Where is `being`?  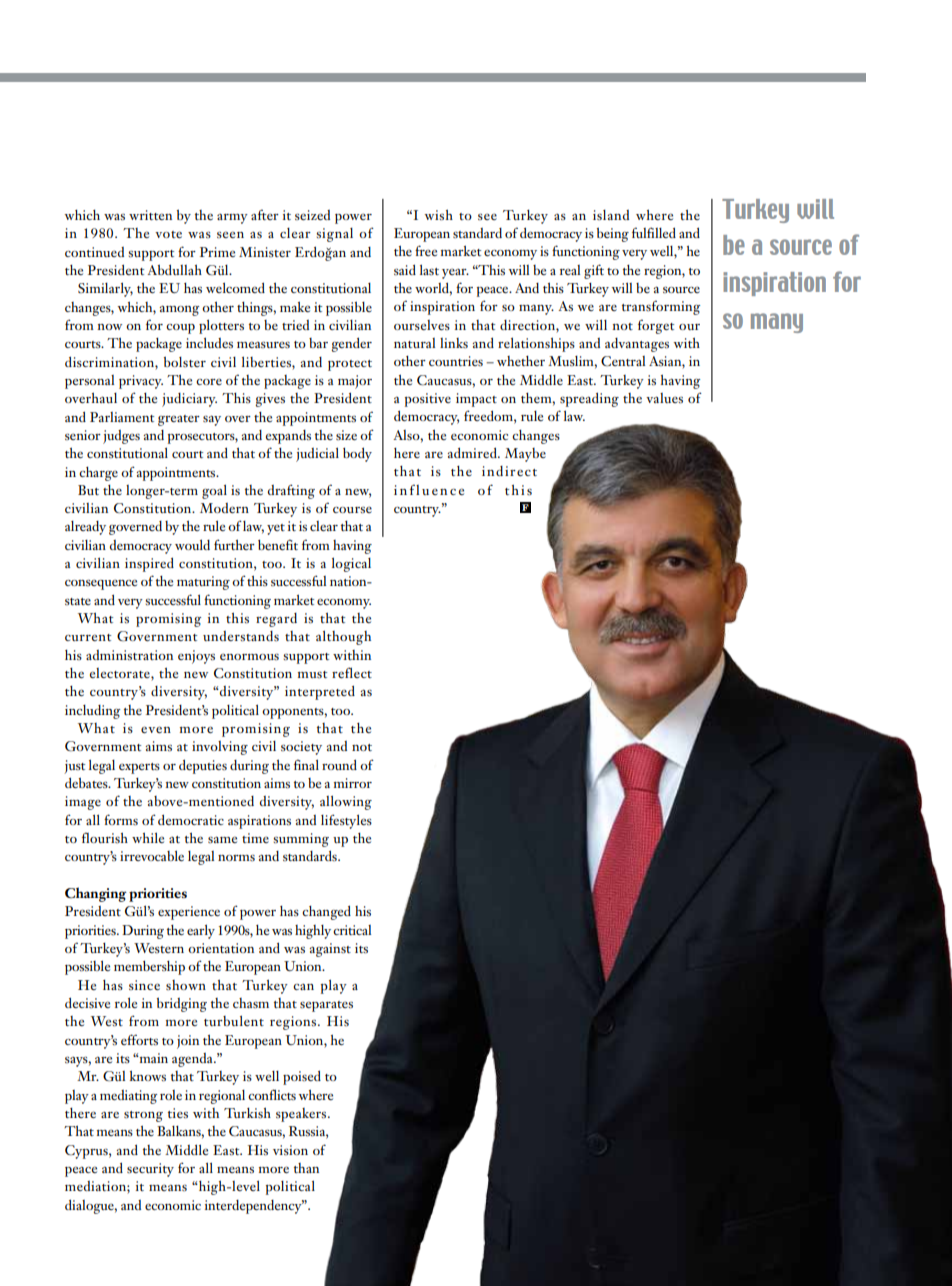 being is located at coordinates (613, 235).
